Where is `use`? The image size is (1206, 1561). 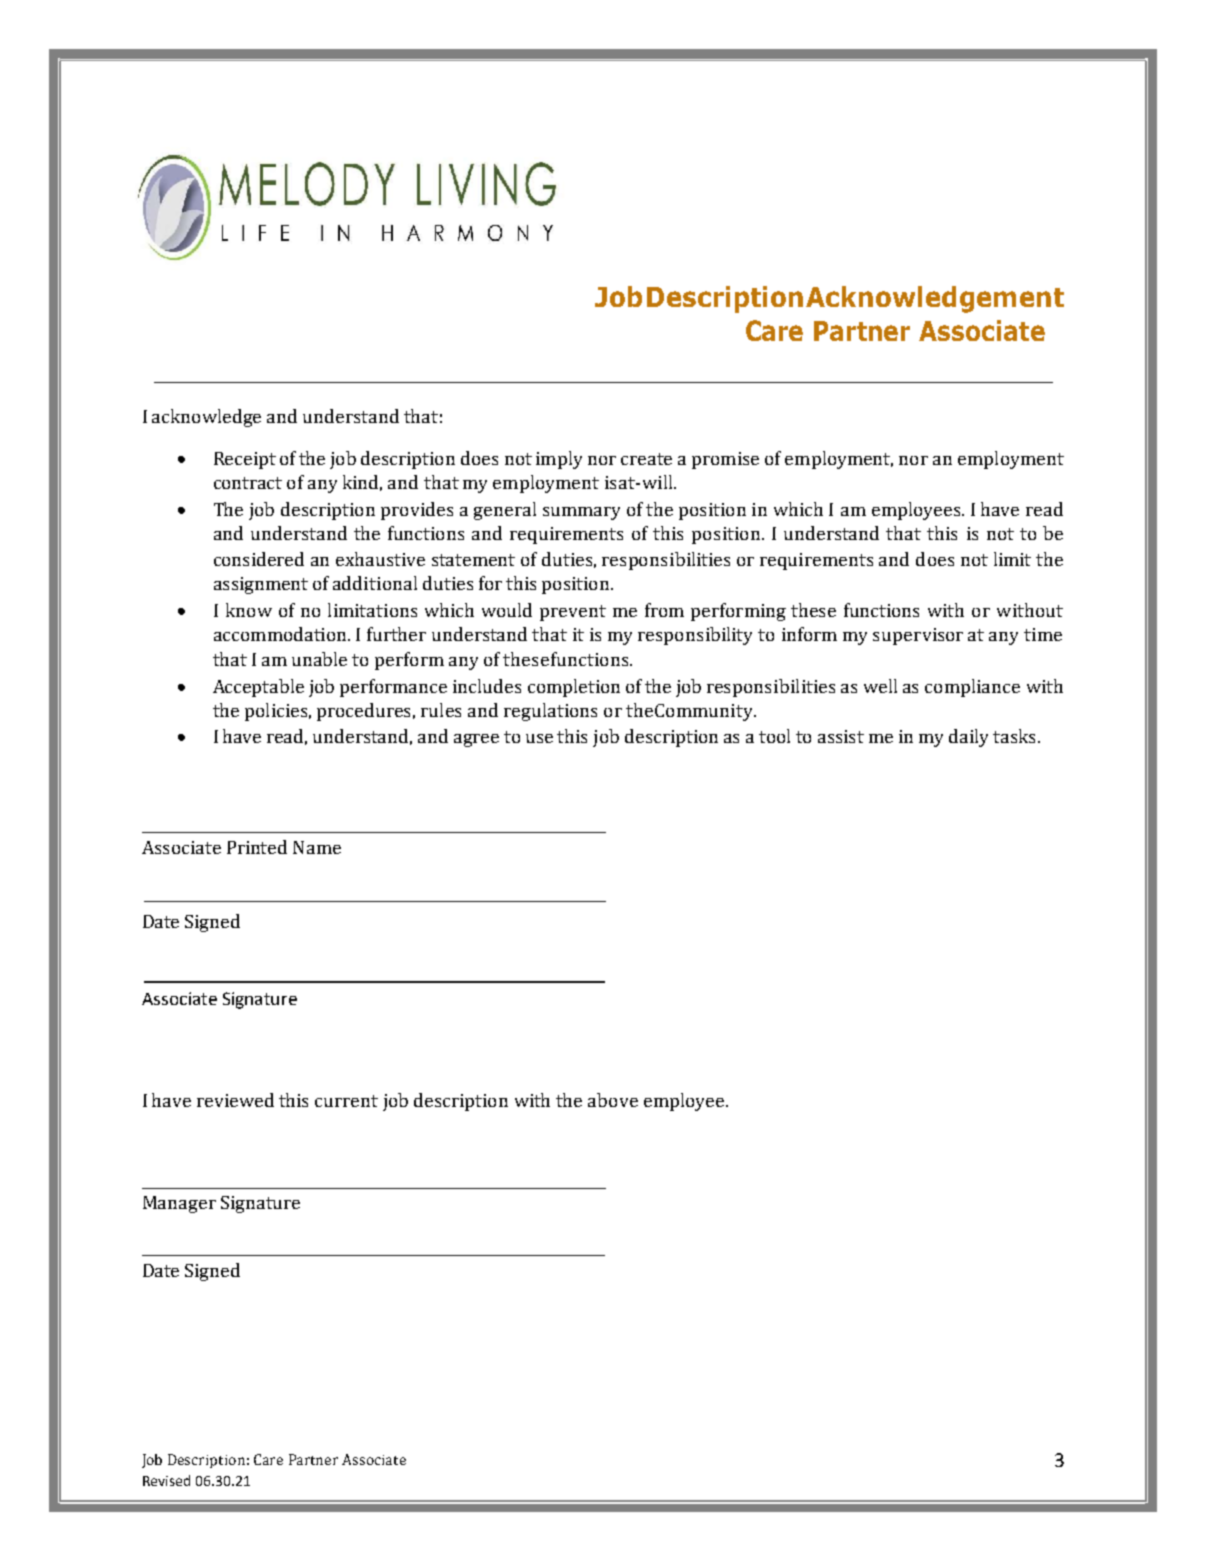 use is located at coordinates (539, 738).
